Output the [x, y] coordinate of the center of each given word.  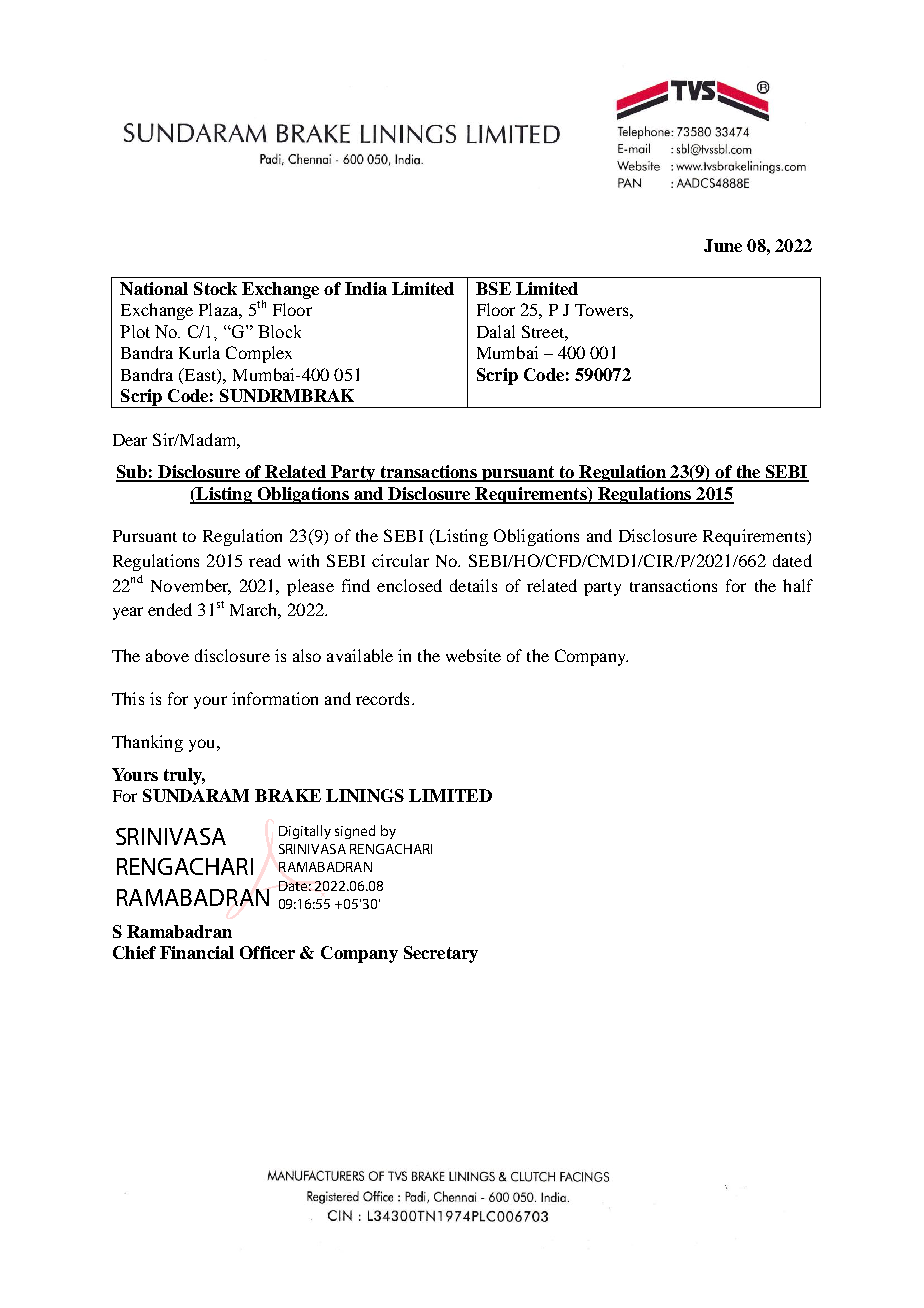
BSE [493, 288]
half [798, 585]
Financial [197, 952]
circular [400, 560]
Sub [132, 473]
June [723, 245]
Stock [215, 288]
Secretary [441, 954]
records [382, 698]
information [275, 698]
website [473, 655]
